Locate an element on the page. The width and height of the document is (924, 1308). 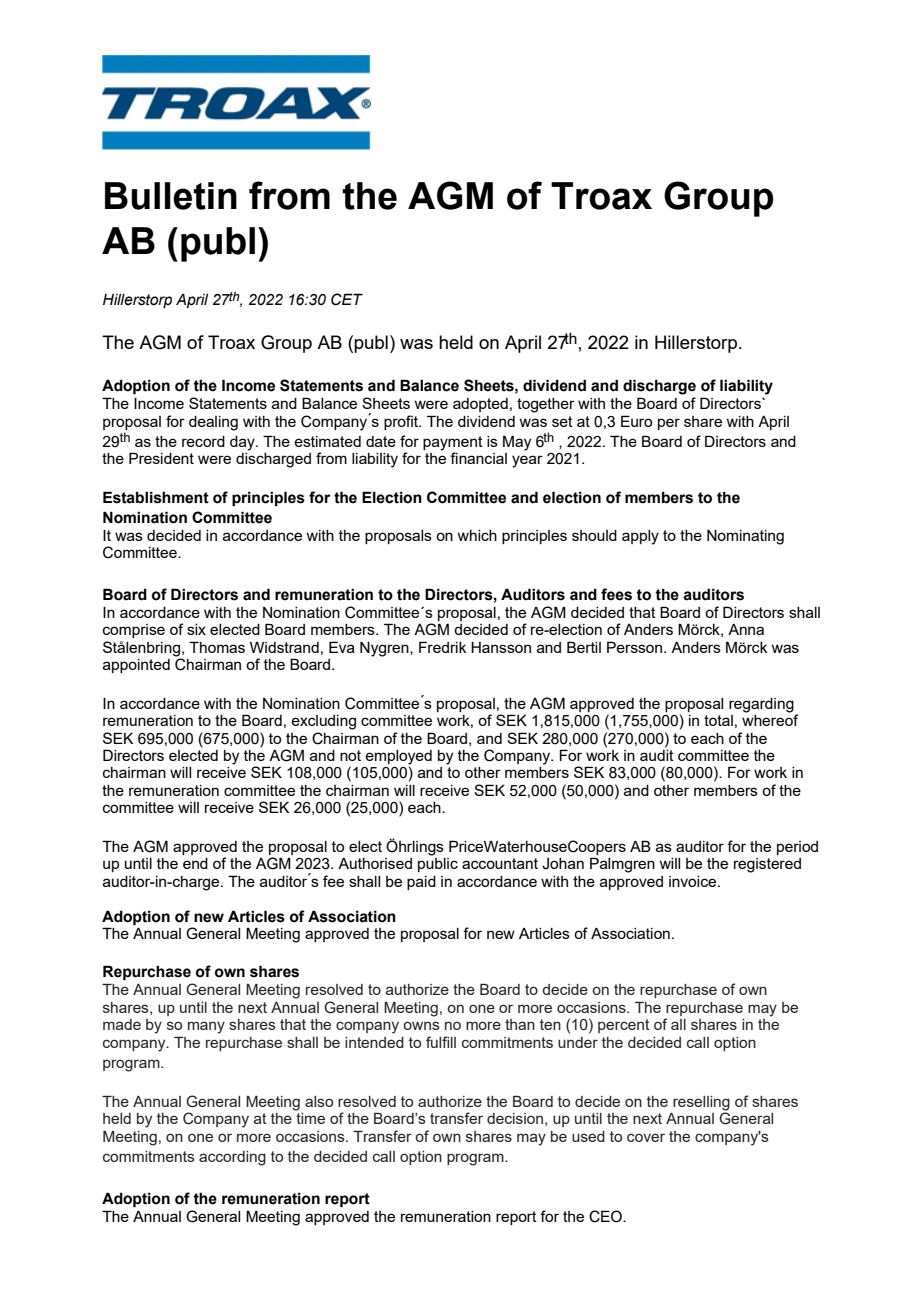
adopted is located at coordinates (480, 405).
